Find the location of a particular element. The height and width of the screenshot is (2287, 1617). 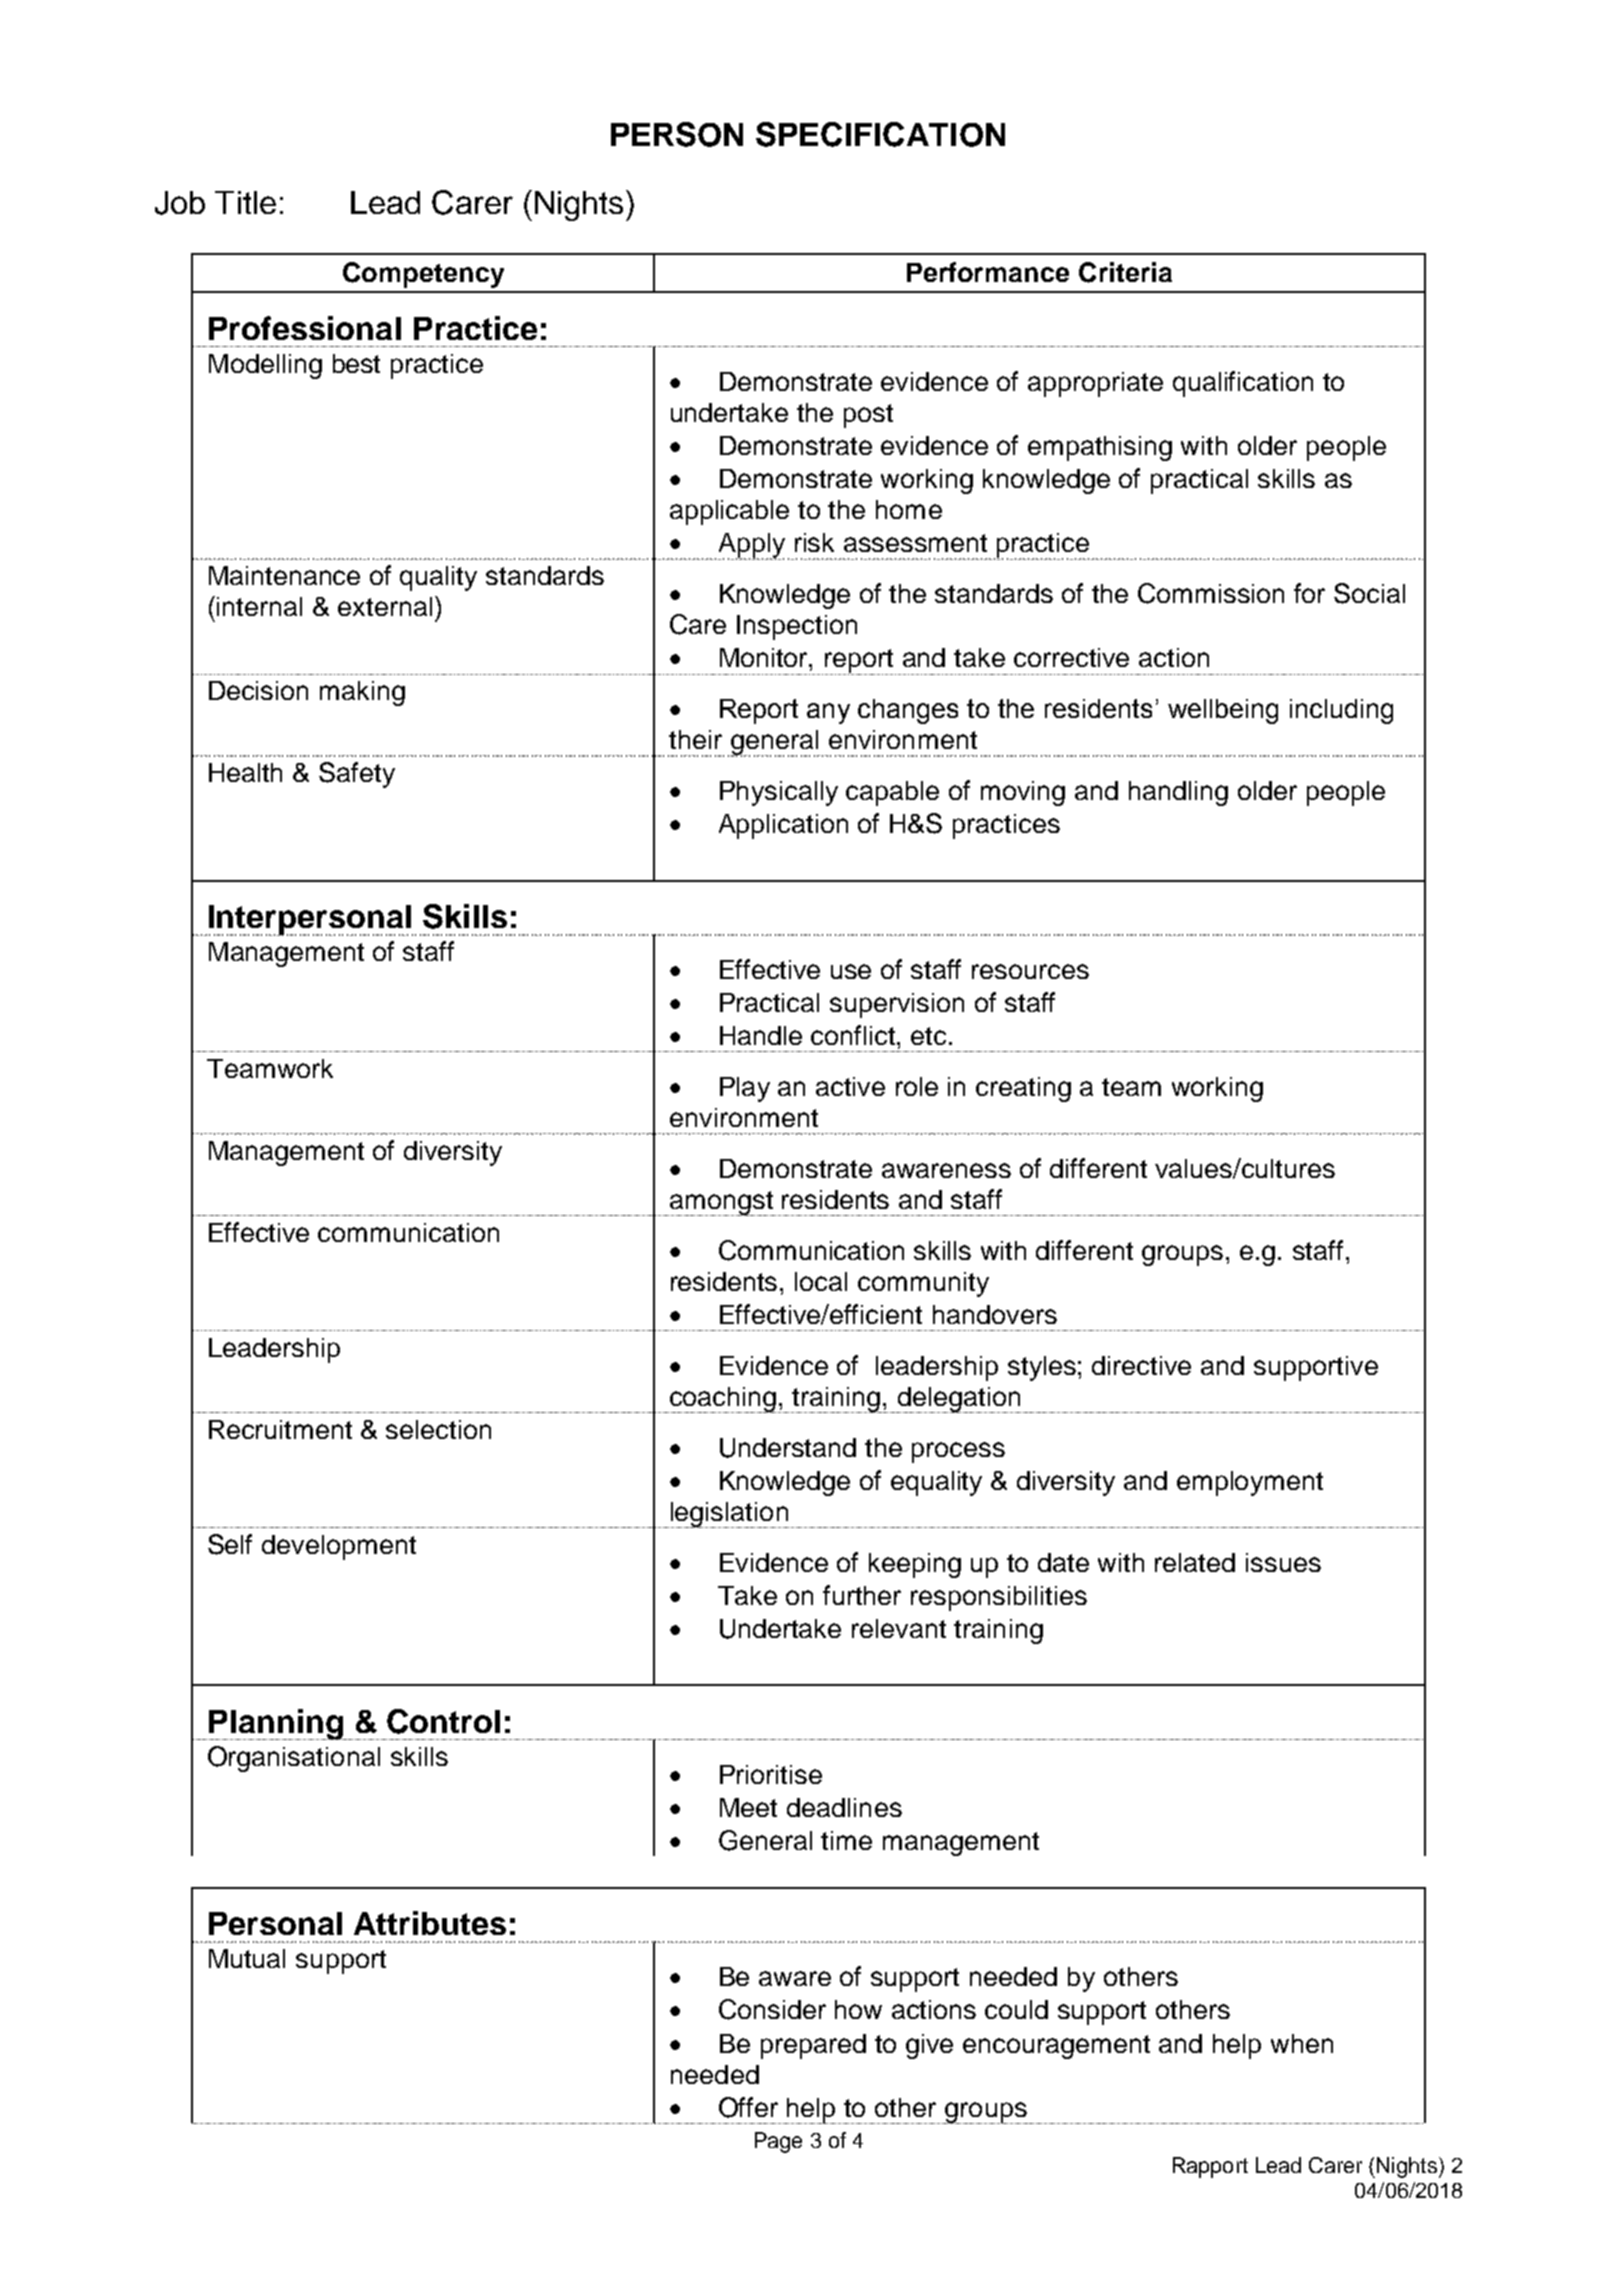

SPECIFICATION is located at coordinates (880, 134).
